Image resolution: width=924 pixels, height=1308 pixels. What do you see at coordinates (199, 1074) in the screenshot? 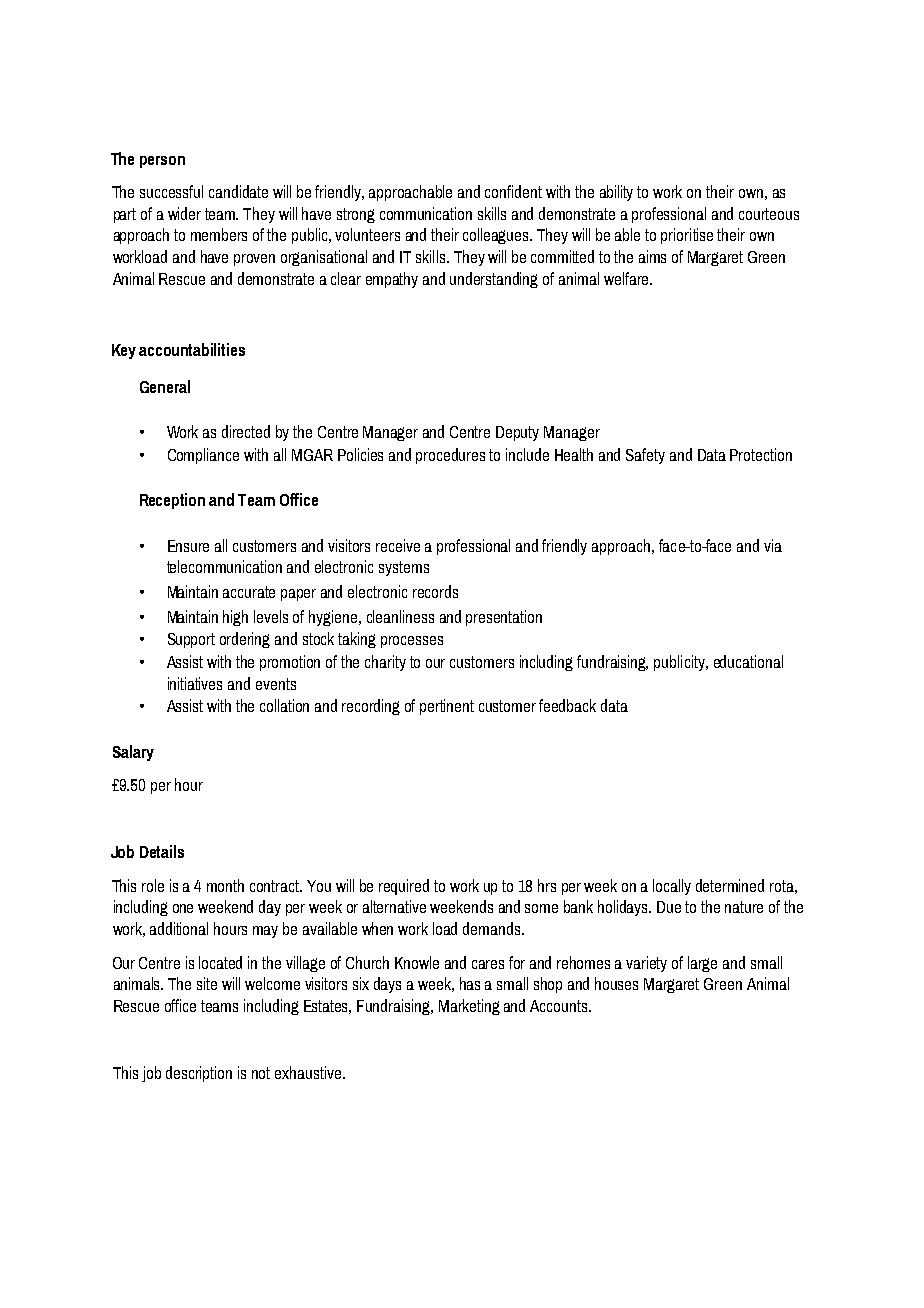
I see `description` at bounding box center [199, 1074].
